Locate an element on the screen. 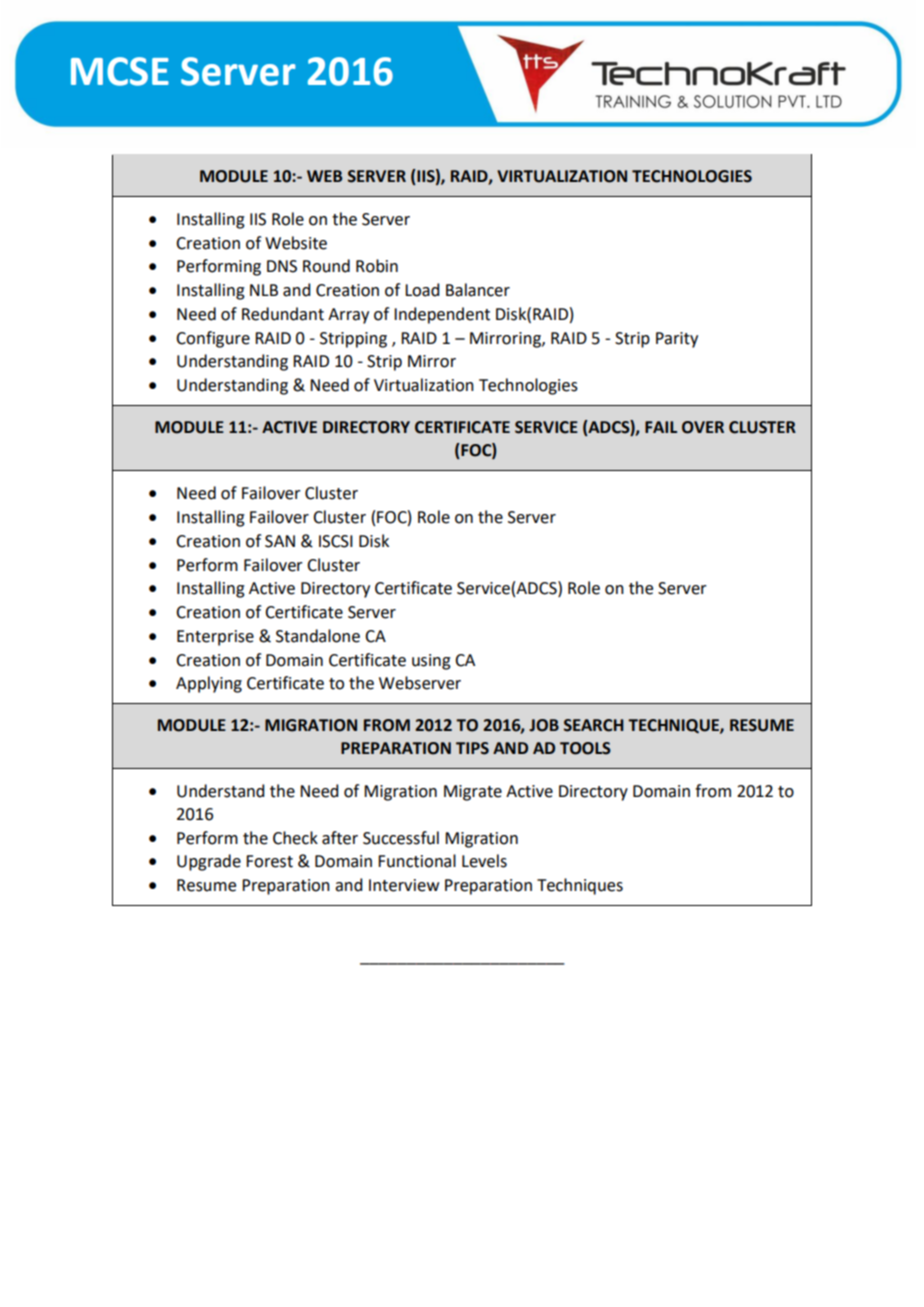 Image resolution: width=924 pixels, height=1307 pixels. Parity is located at coordinates (677, 340).
